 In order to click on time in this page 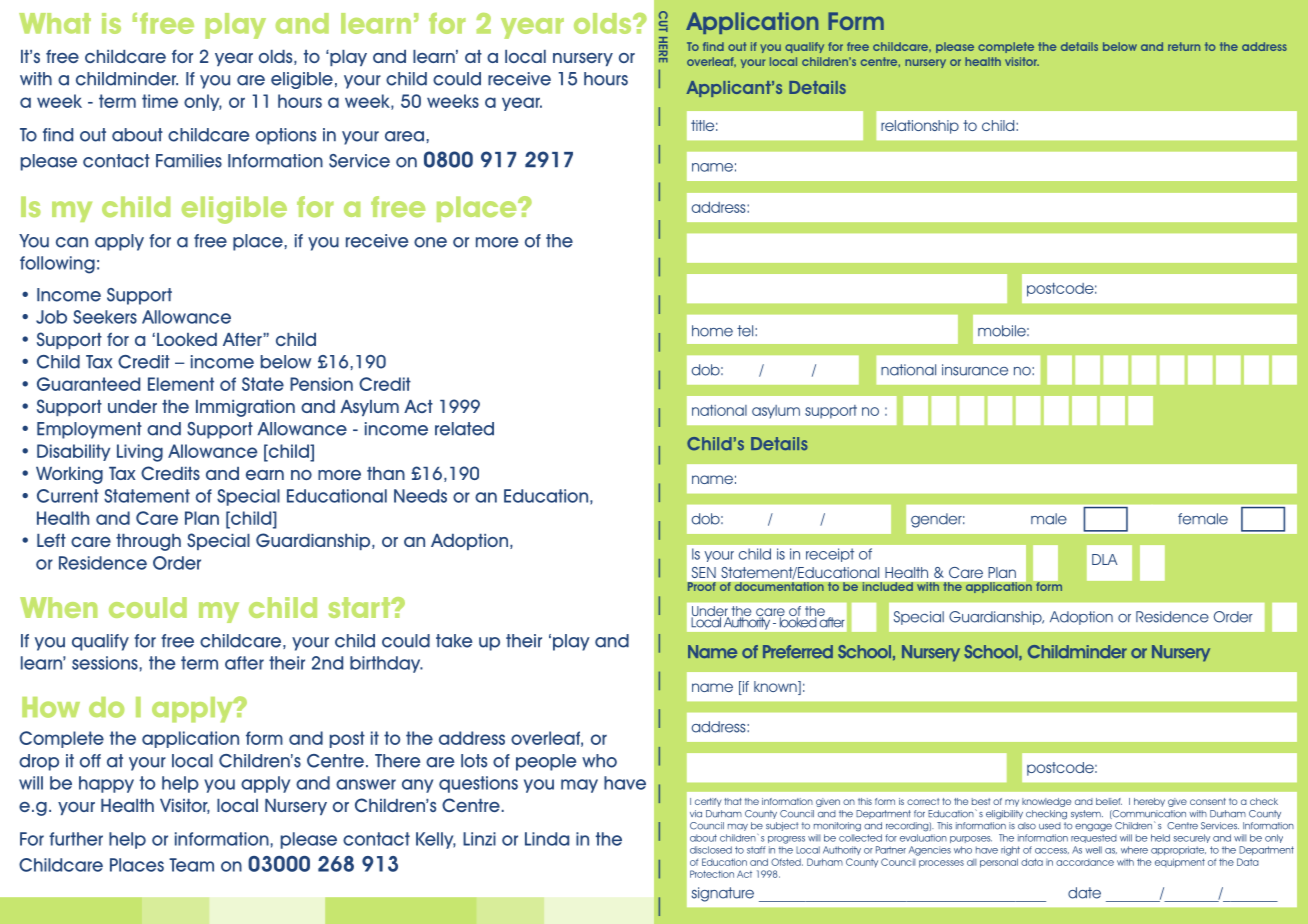, I will do `click(160, 101)`.
